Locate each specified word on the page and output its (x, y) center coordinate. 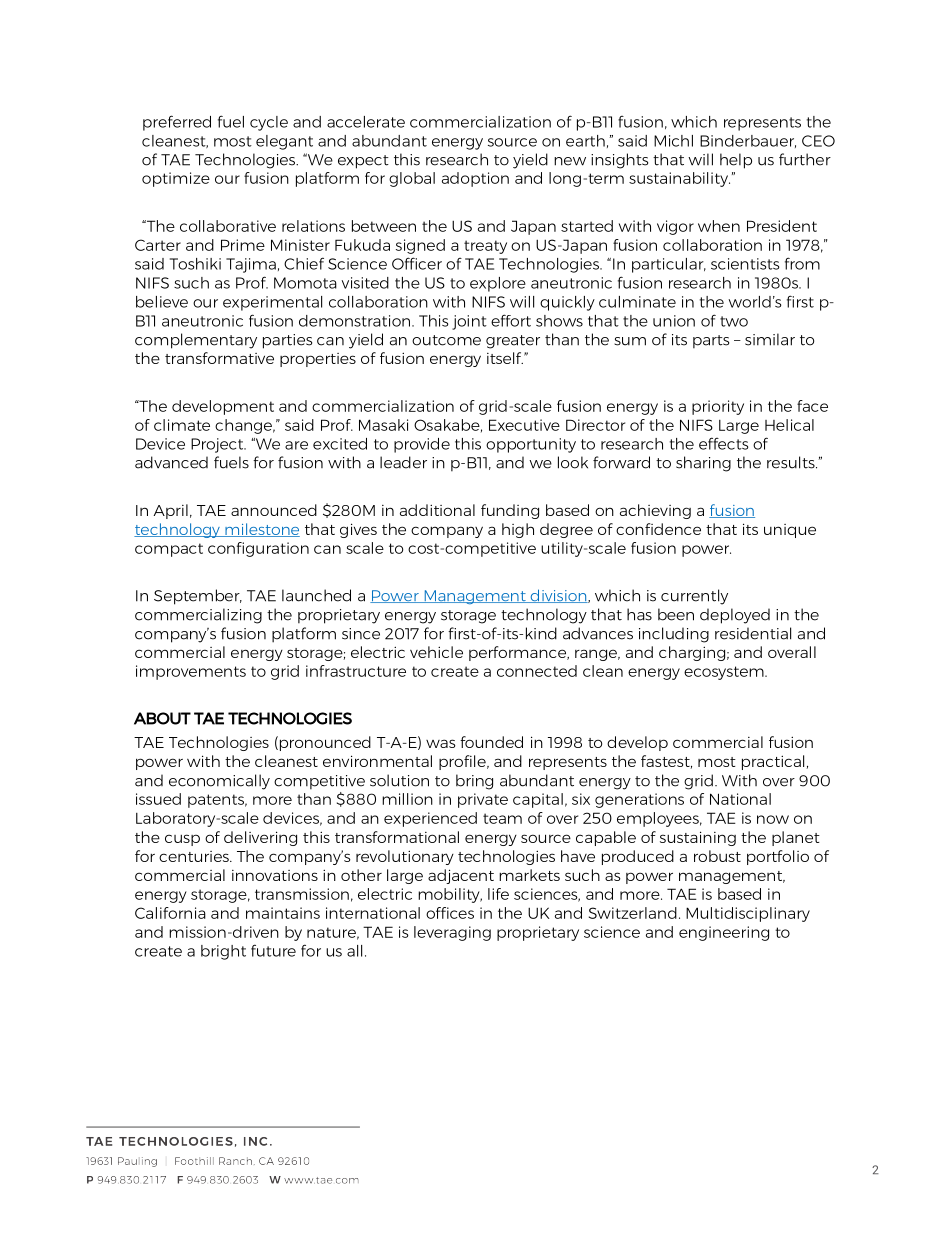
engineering (724, 933)
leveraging (452, 933)
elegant (284, 142)
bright (223, 952)
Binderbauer (748, 141)
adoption (475, 179)
